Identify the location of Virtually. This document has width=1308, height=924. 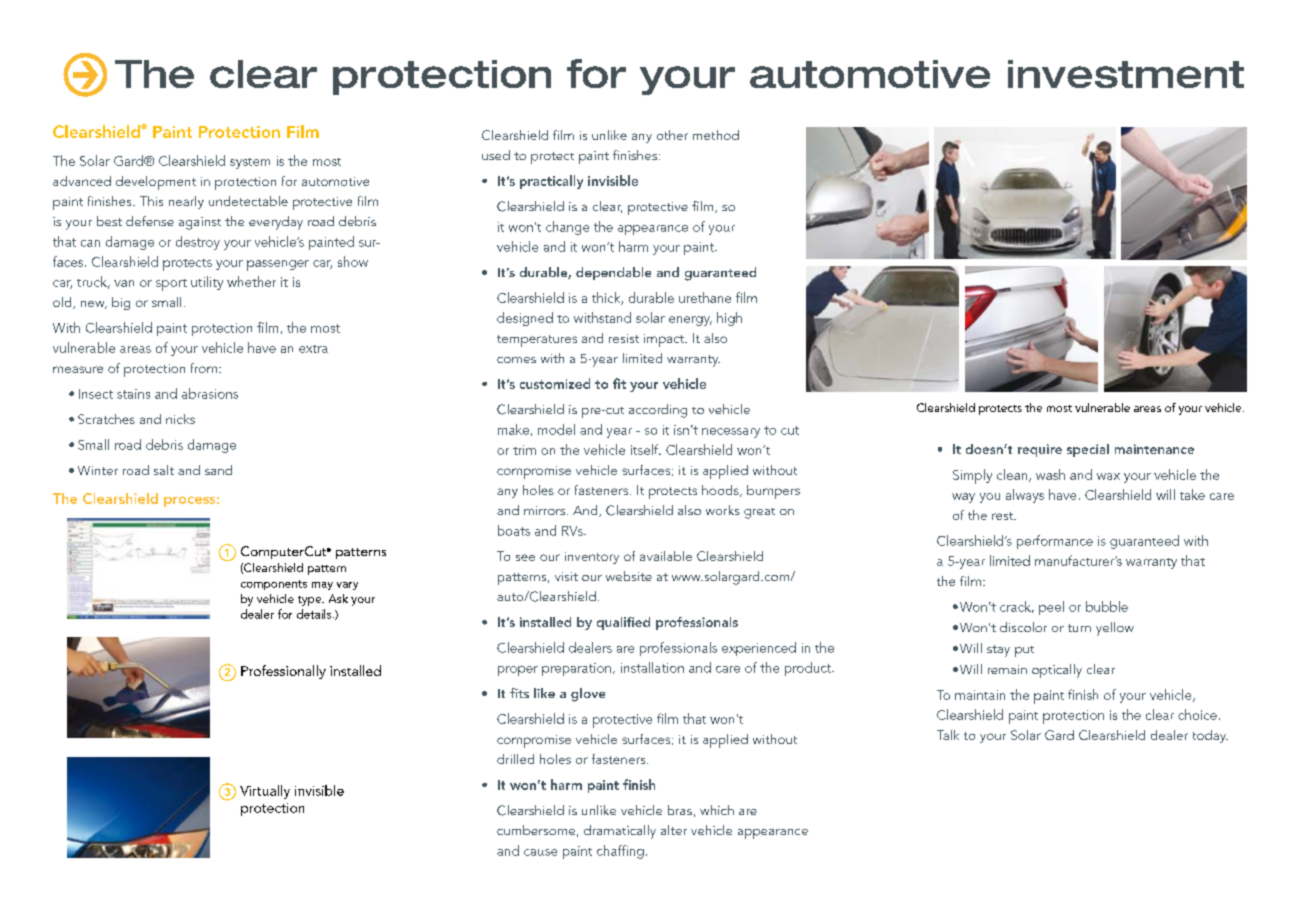
(265, 792).
